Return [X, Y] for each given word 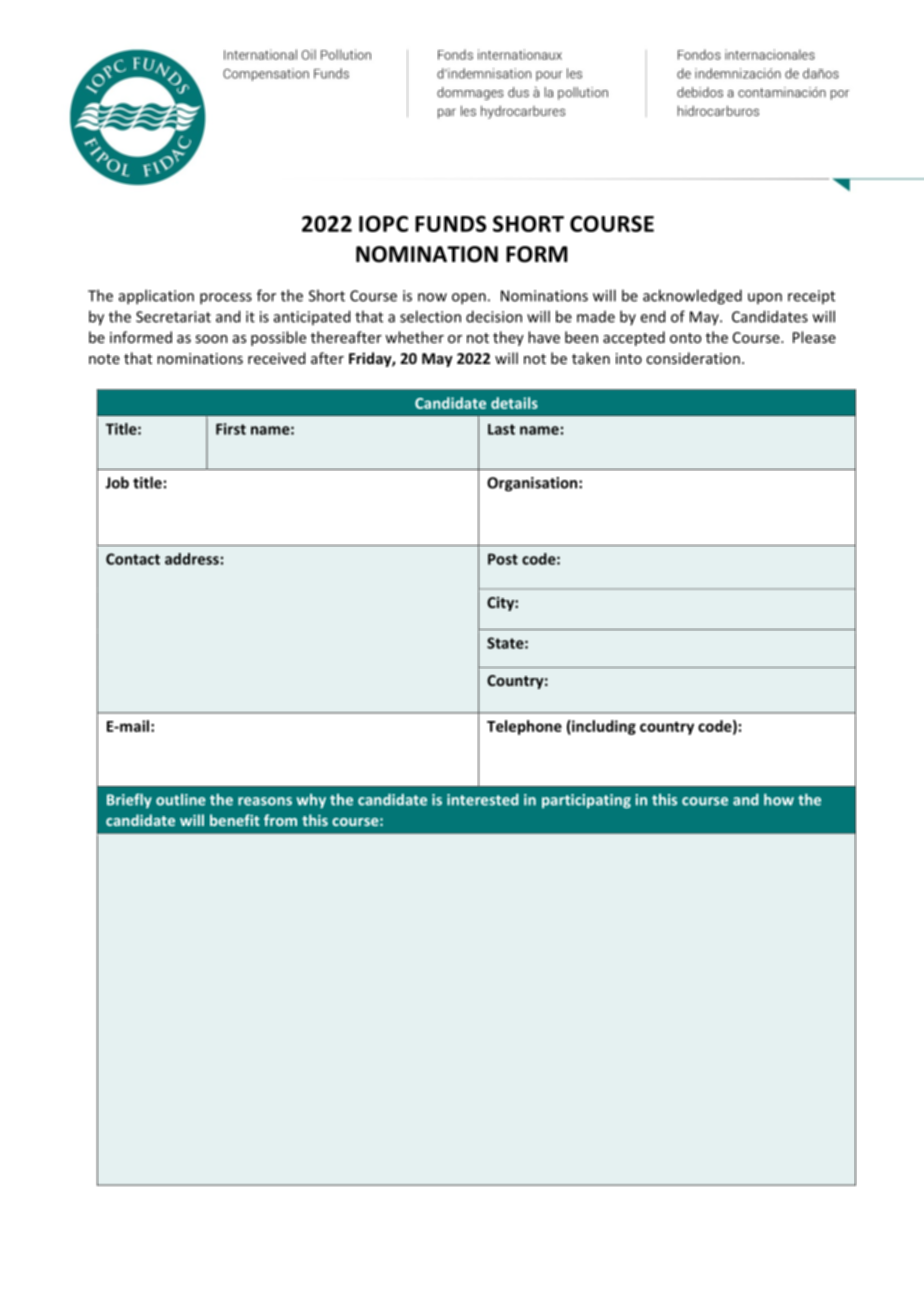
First [231, 429]
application [156, 297]
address [192, 559]
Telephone [524, 727]
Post [503, 559]
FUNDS [450, 224]
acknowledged [692, 297]
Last [501, 429]
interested [483, 800]
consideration [693, 358]
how [779, 799]
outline [181, 800]
